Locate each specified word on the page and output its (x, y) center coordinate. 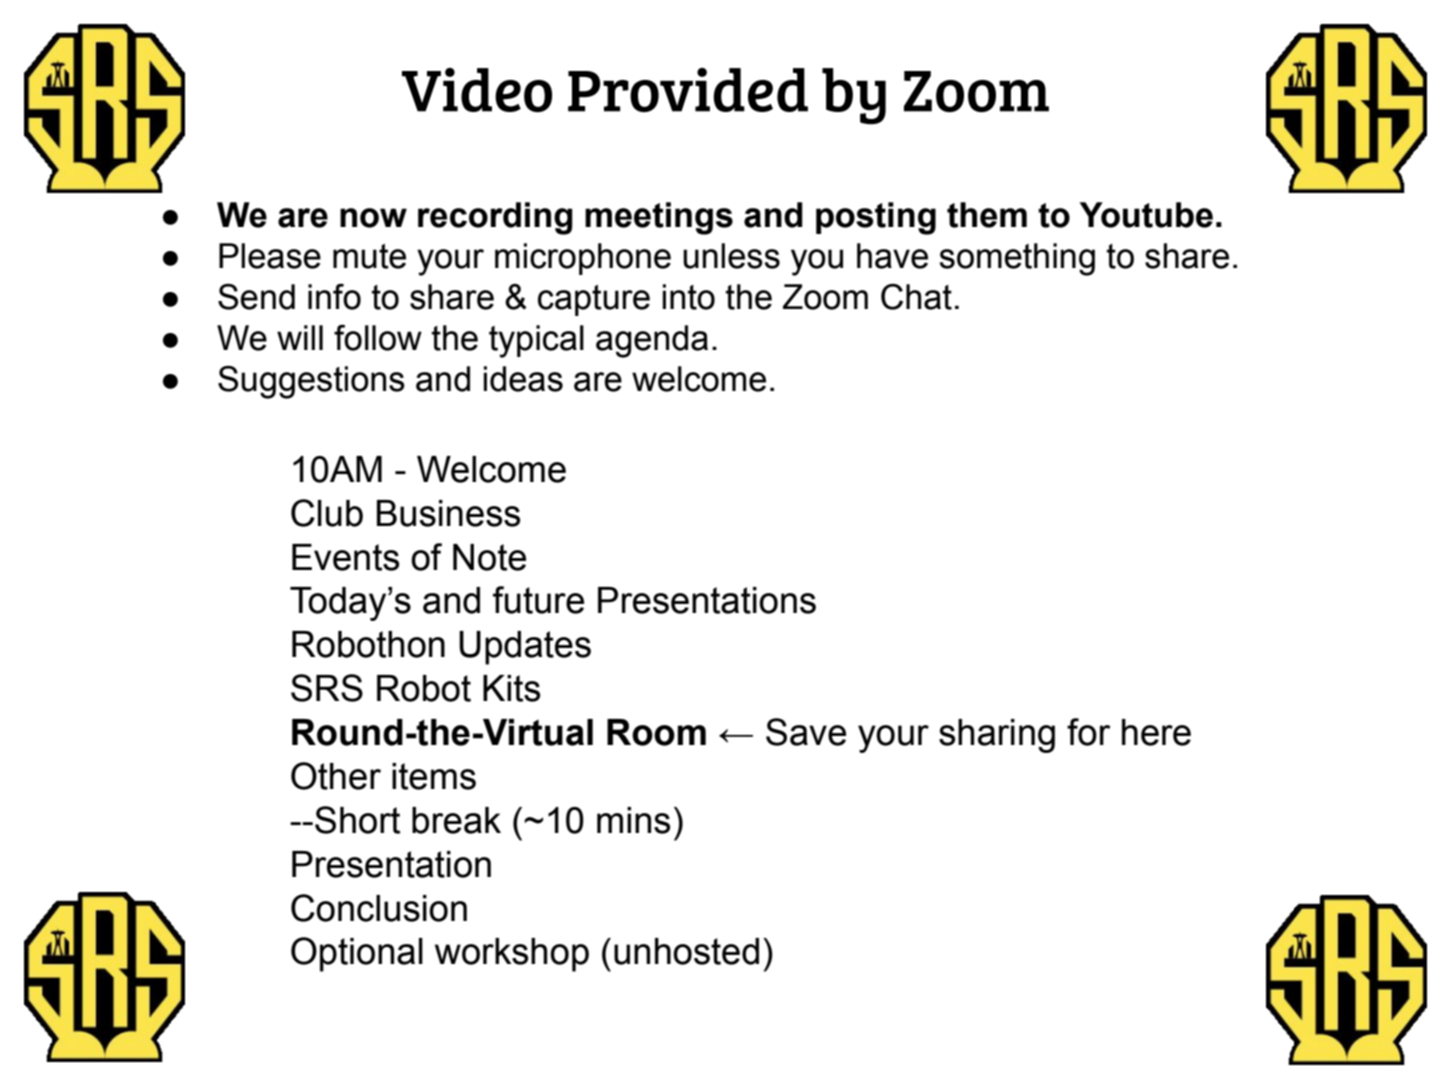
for (1089, 732)
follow (378, 338)
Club (327, 513)
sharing (997, 736)
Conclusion (379, 908)
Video (477, 90)
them (987, 215)
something (1017, 259)
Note (489, 557)
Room (656, 732)
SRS (327, 688)
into (689, 297)
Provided (688, 90)
